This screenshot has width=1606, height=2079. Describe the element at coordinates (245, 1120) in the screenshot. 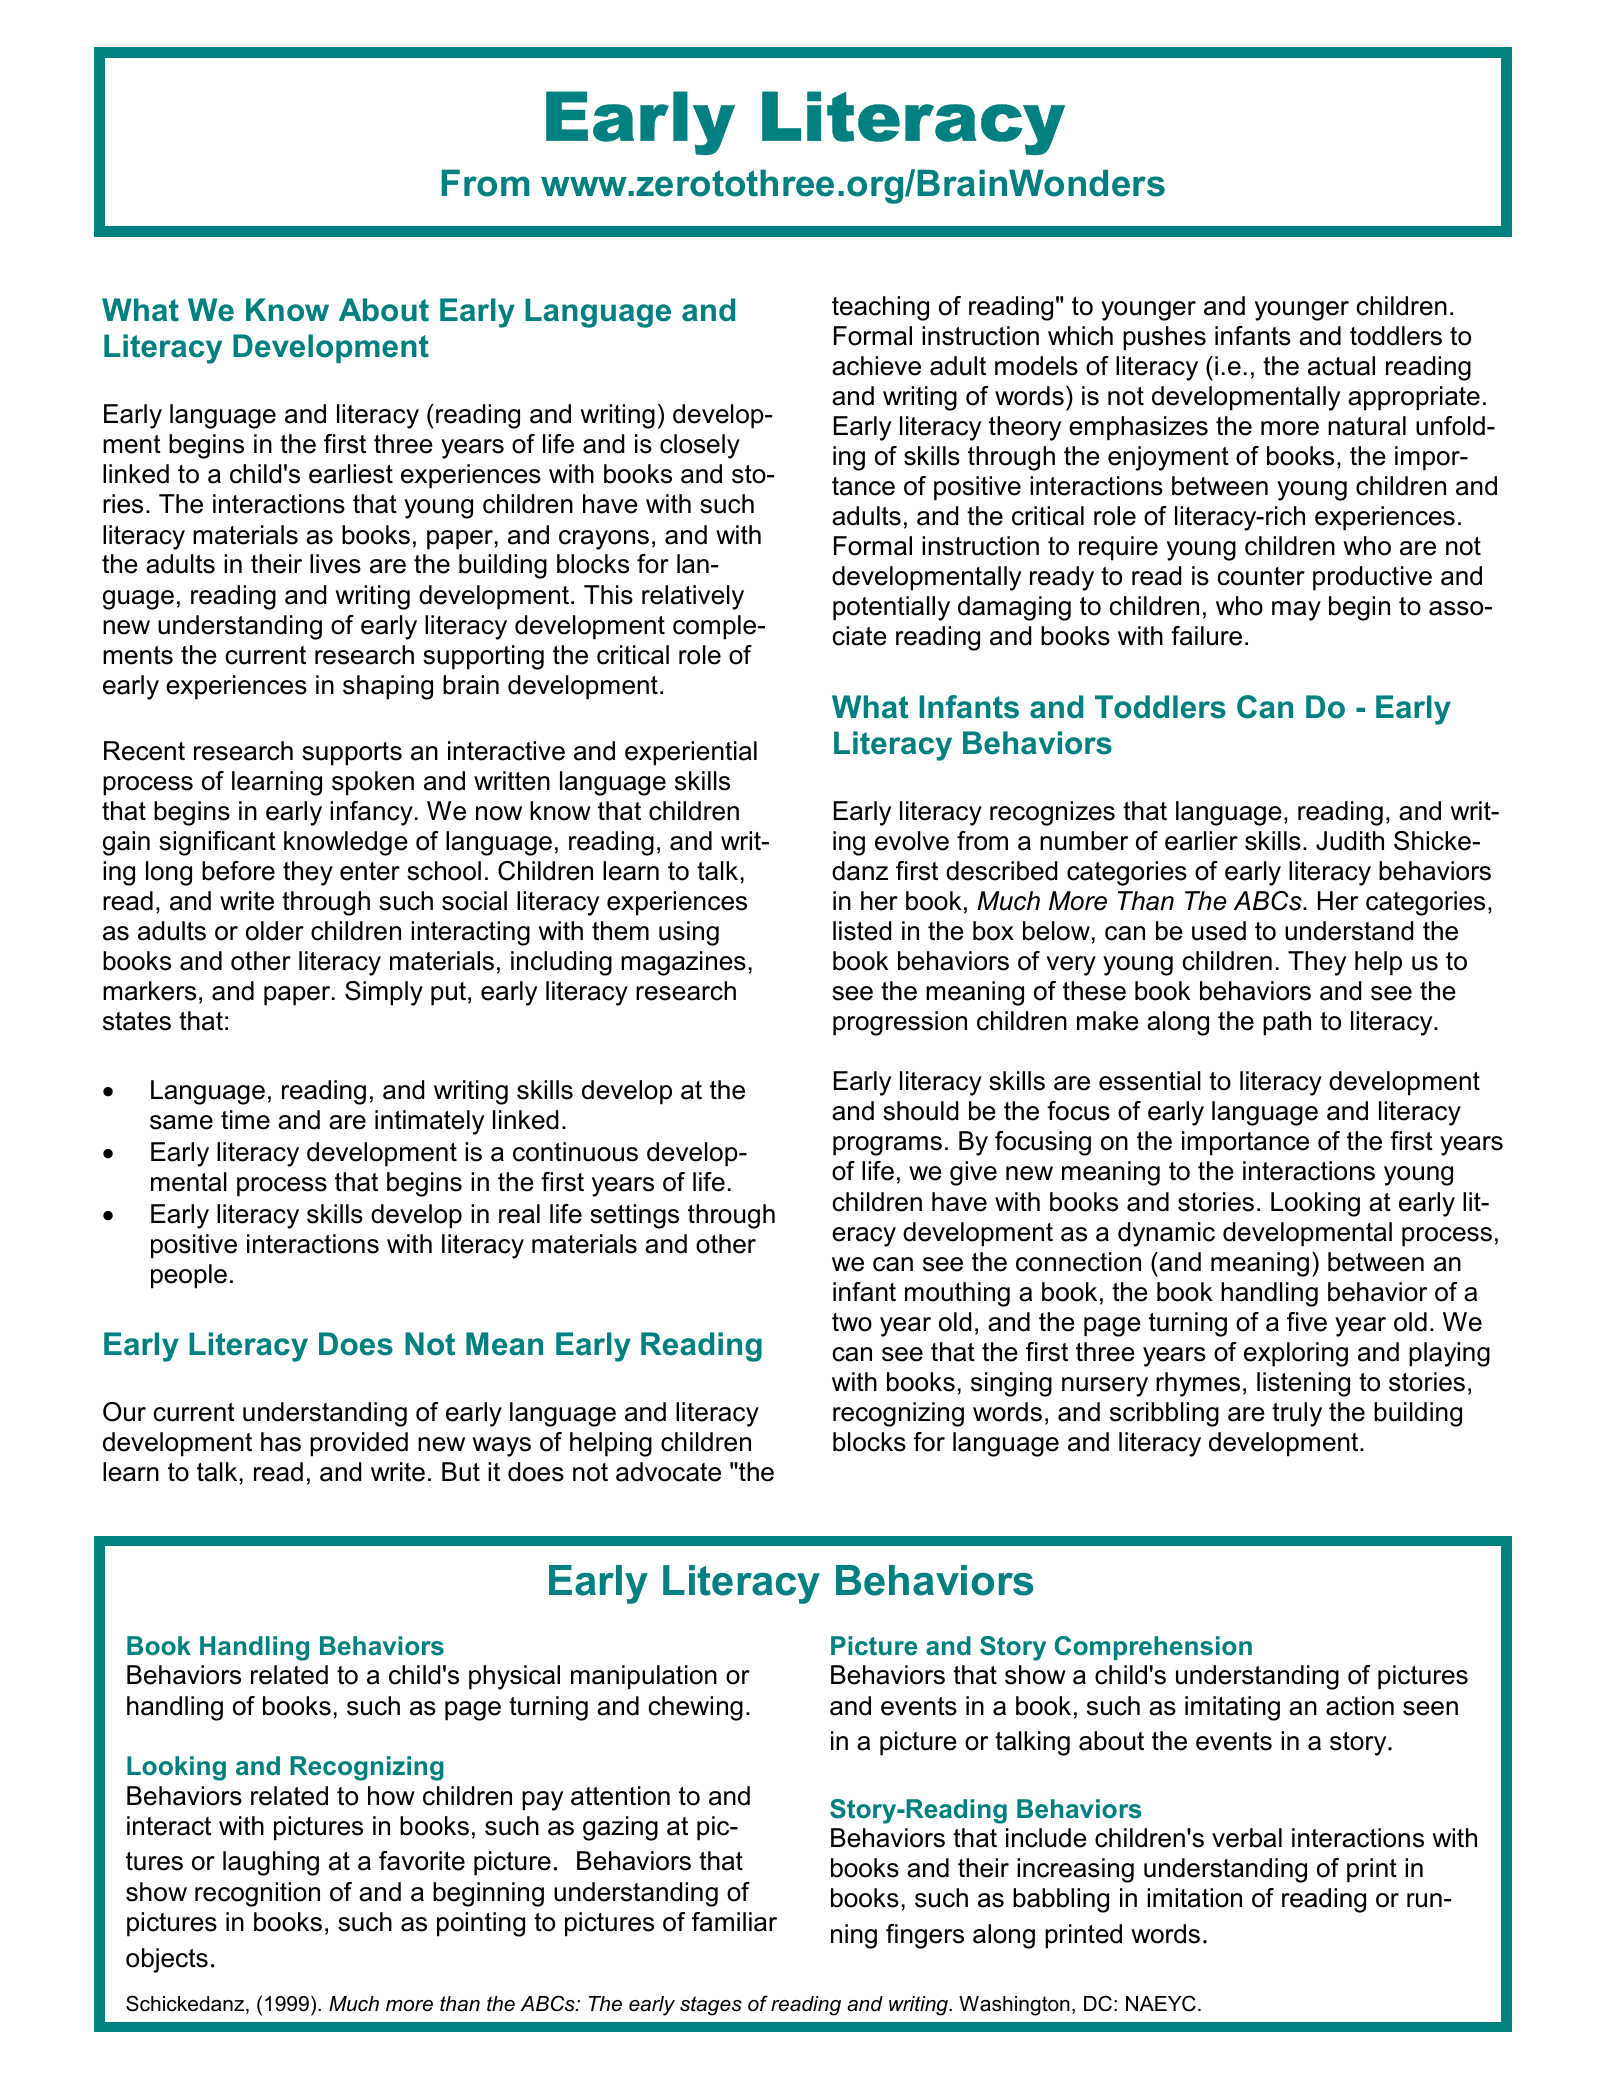

I see `time` at that location.
